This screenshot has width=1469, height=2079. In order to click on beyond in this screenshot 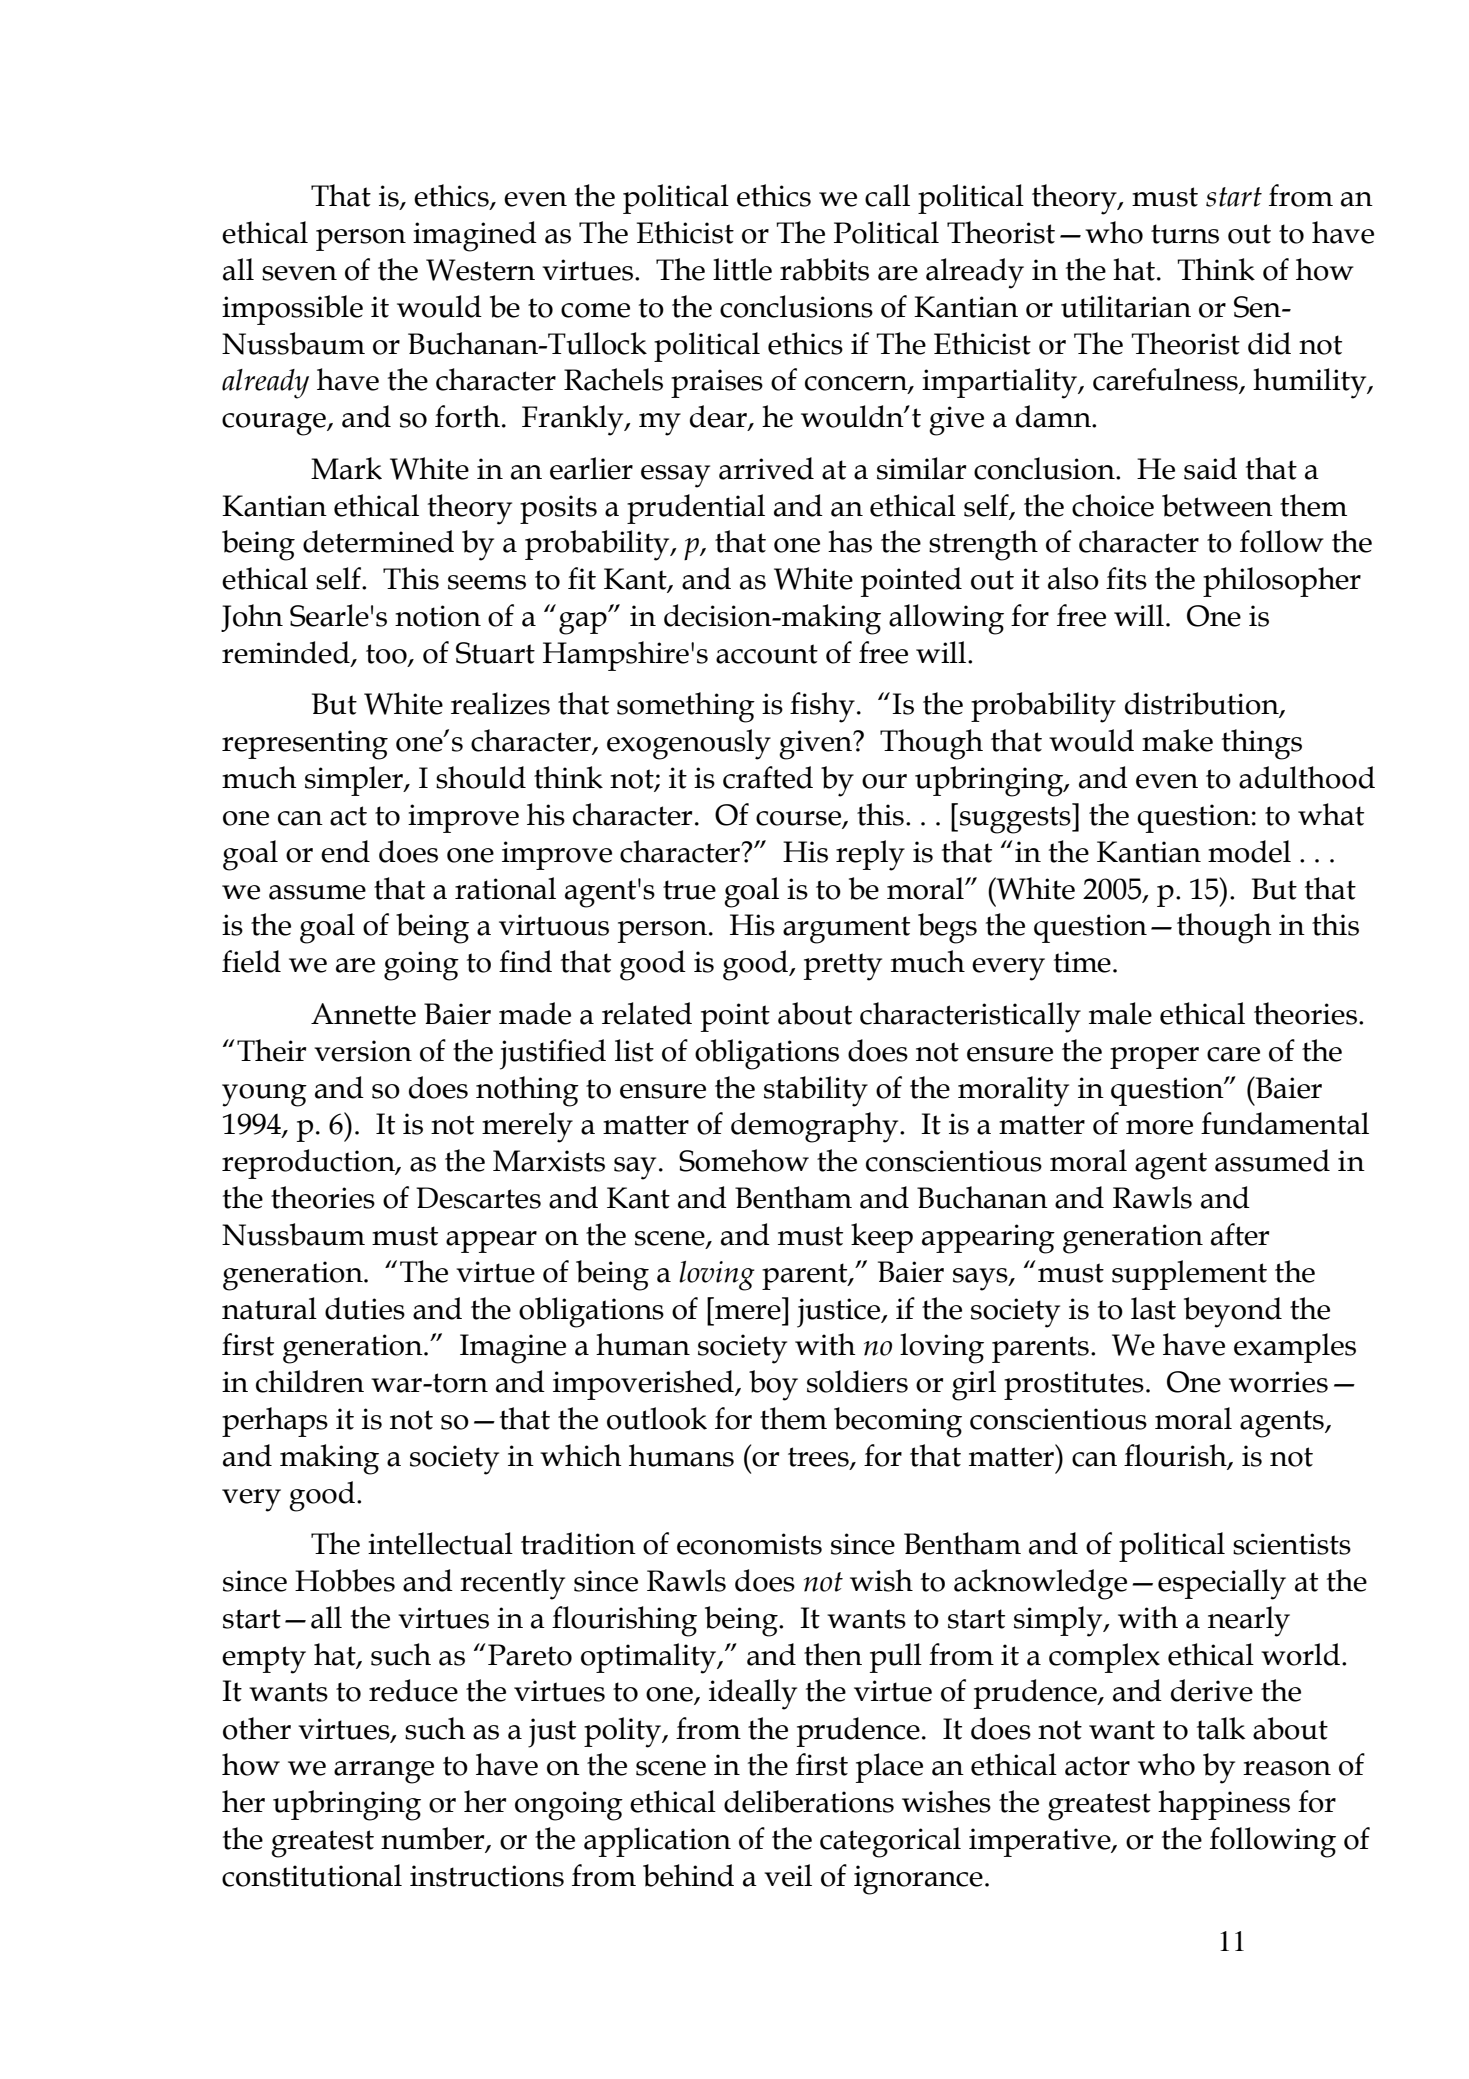, I will do `click(1233, 1312)`.
